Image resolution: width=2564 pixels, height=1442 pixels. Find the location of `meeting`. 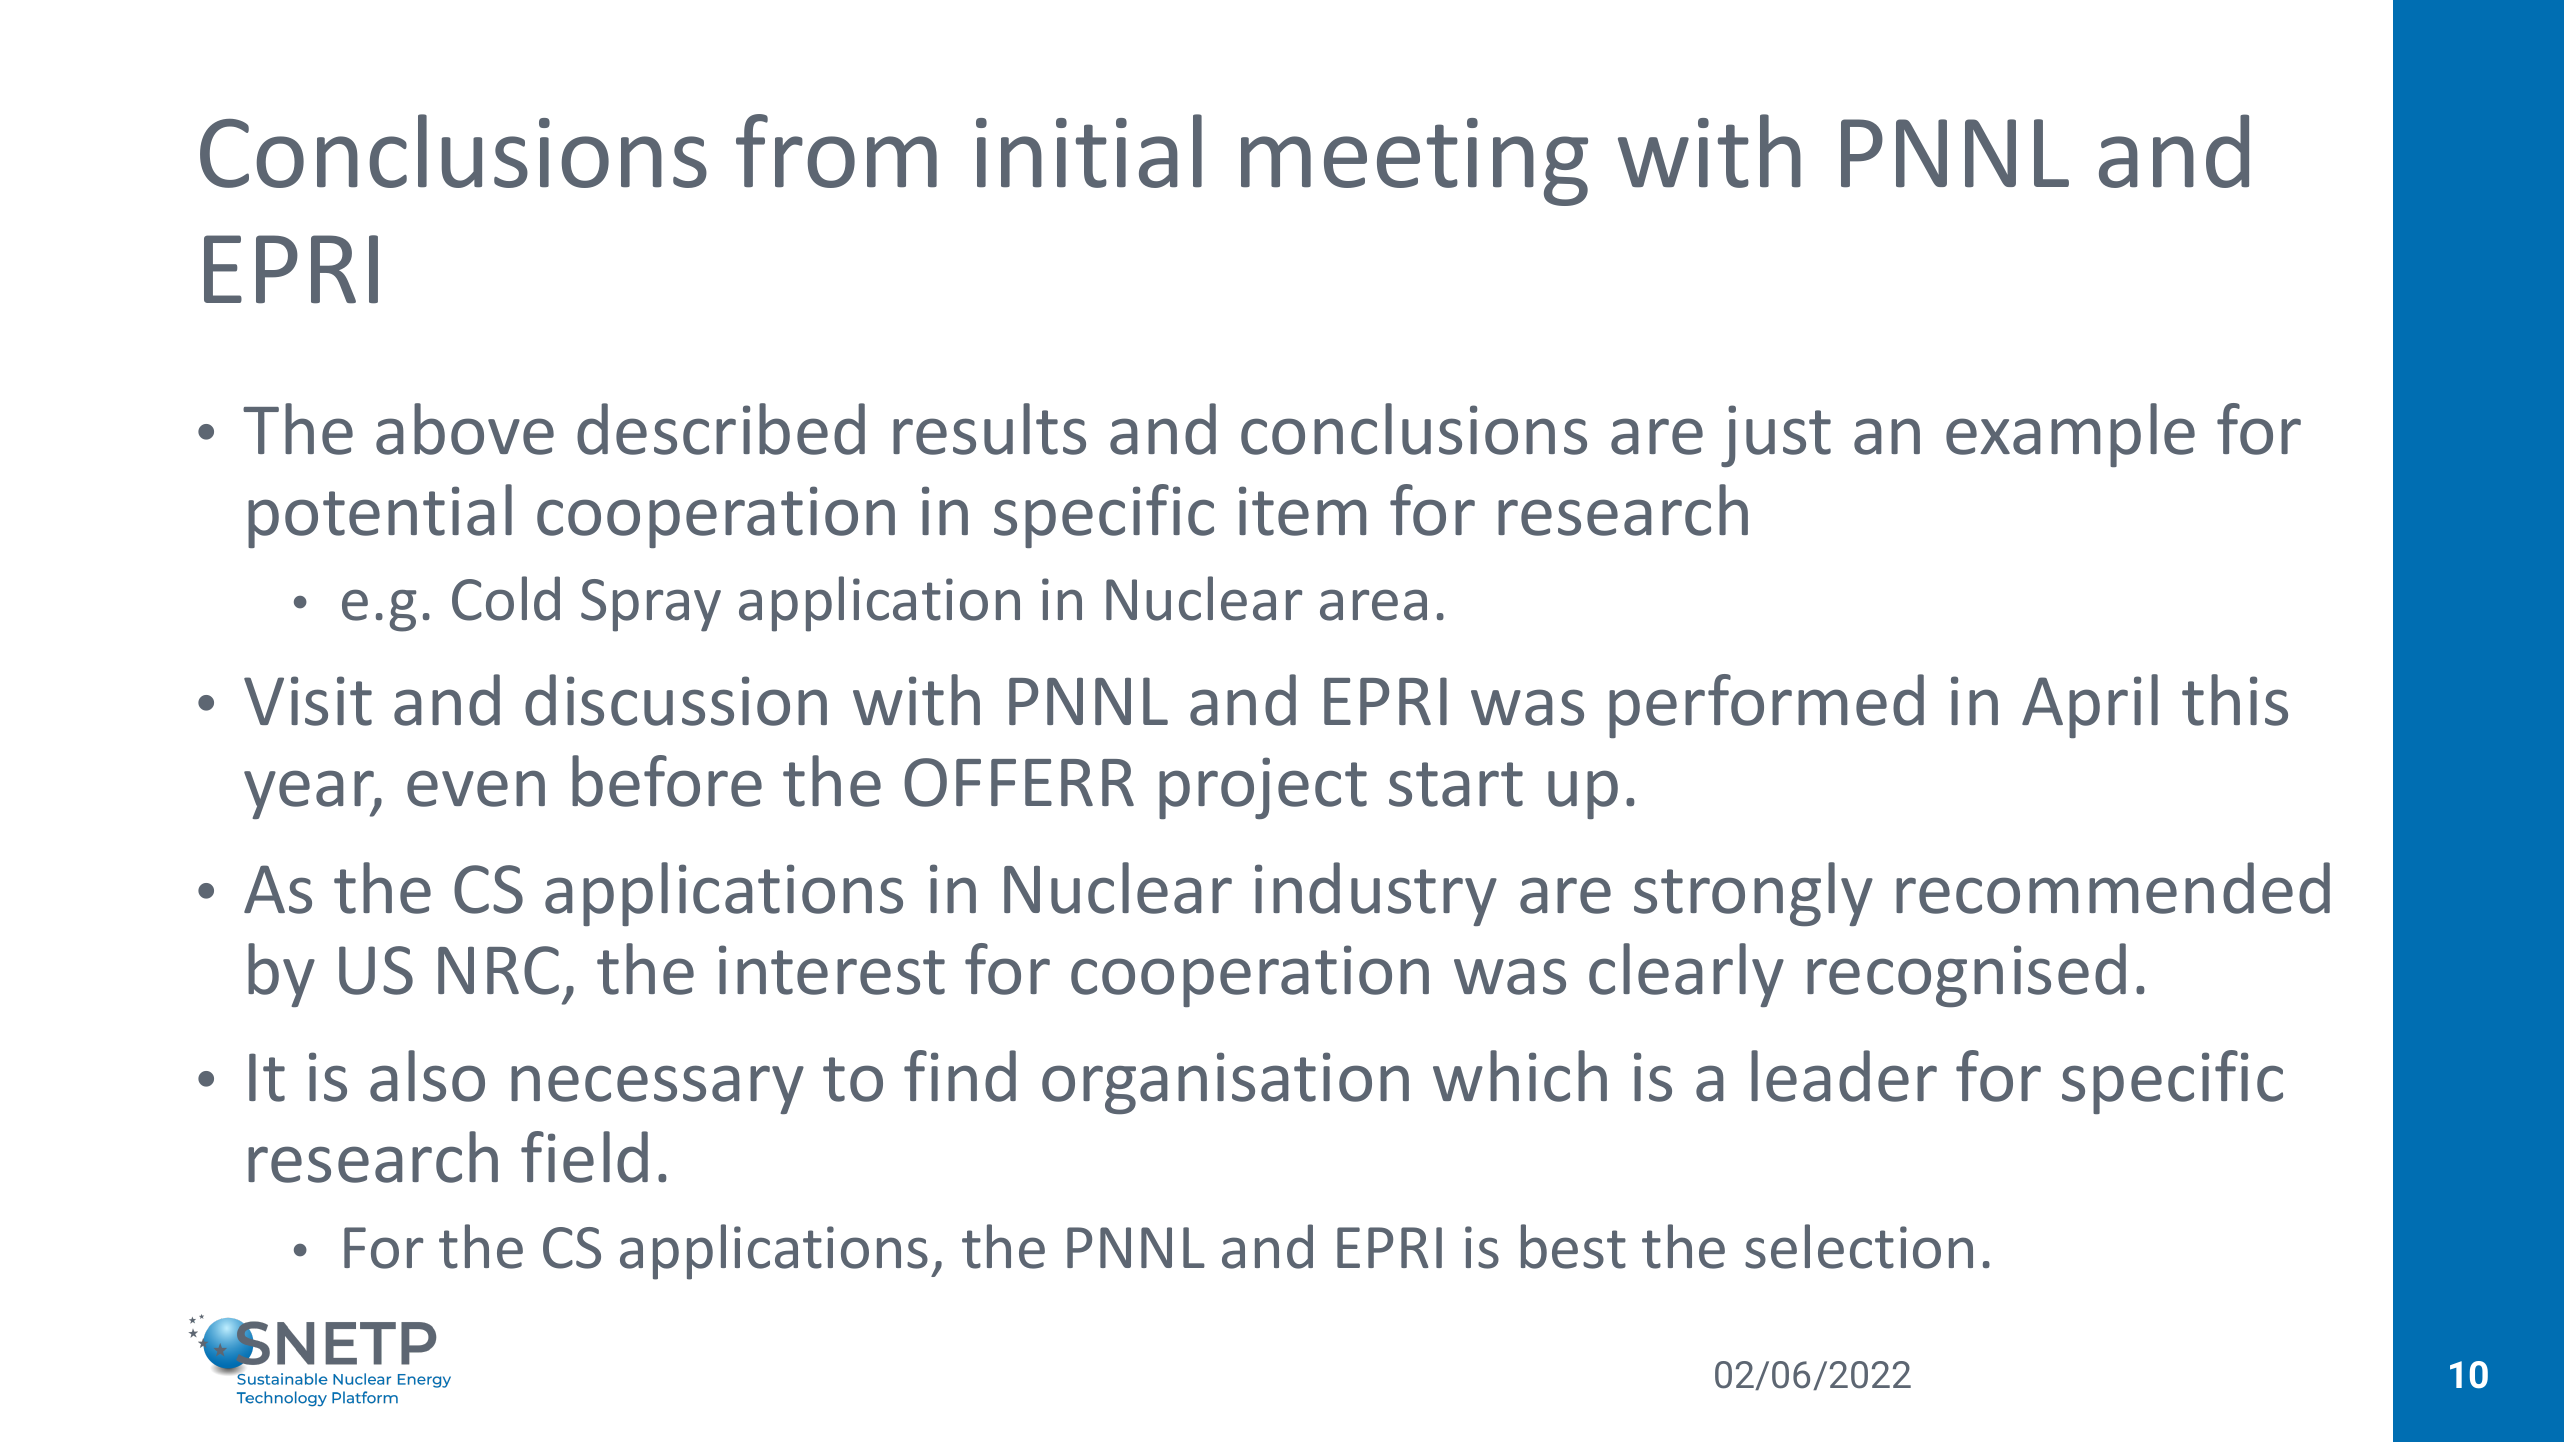

meeting is located at coordinates (1414, 162).
